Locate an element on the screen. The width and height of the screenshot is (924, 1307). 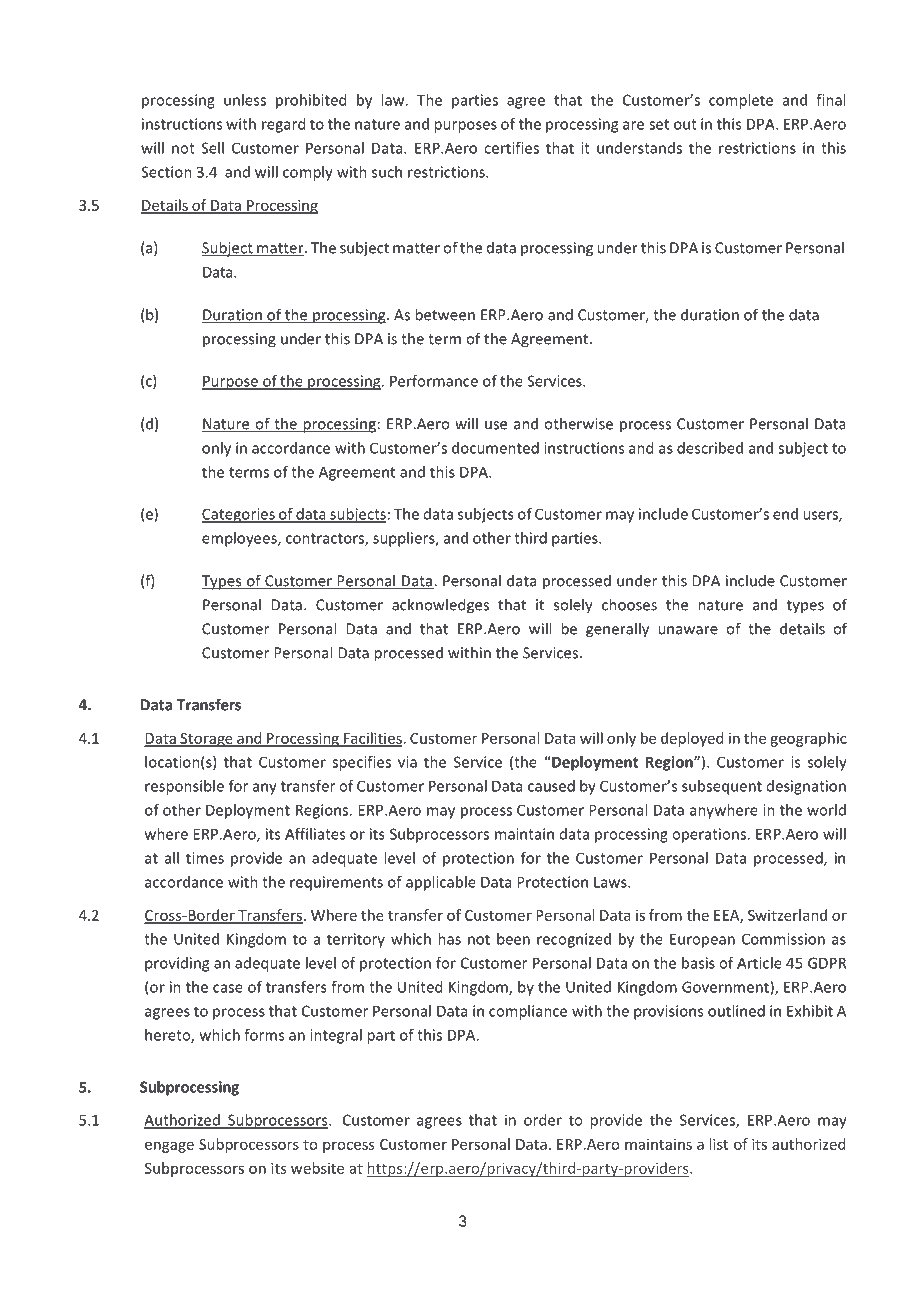
certifies is located at coordinates (511, 148).
